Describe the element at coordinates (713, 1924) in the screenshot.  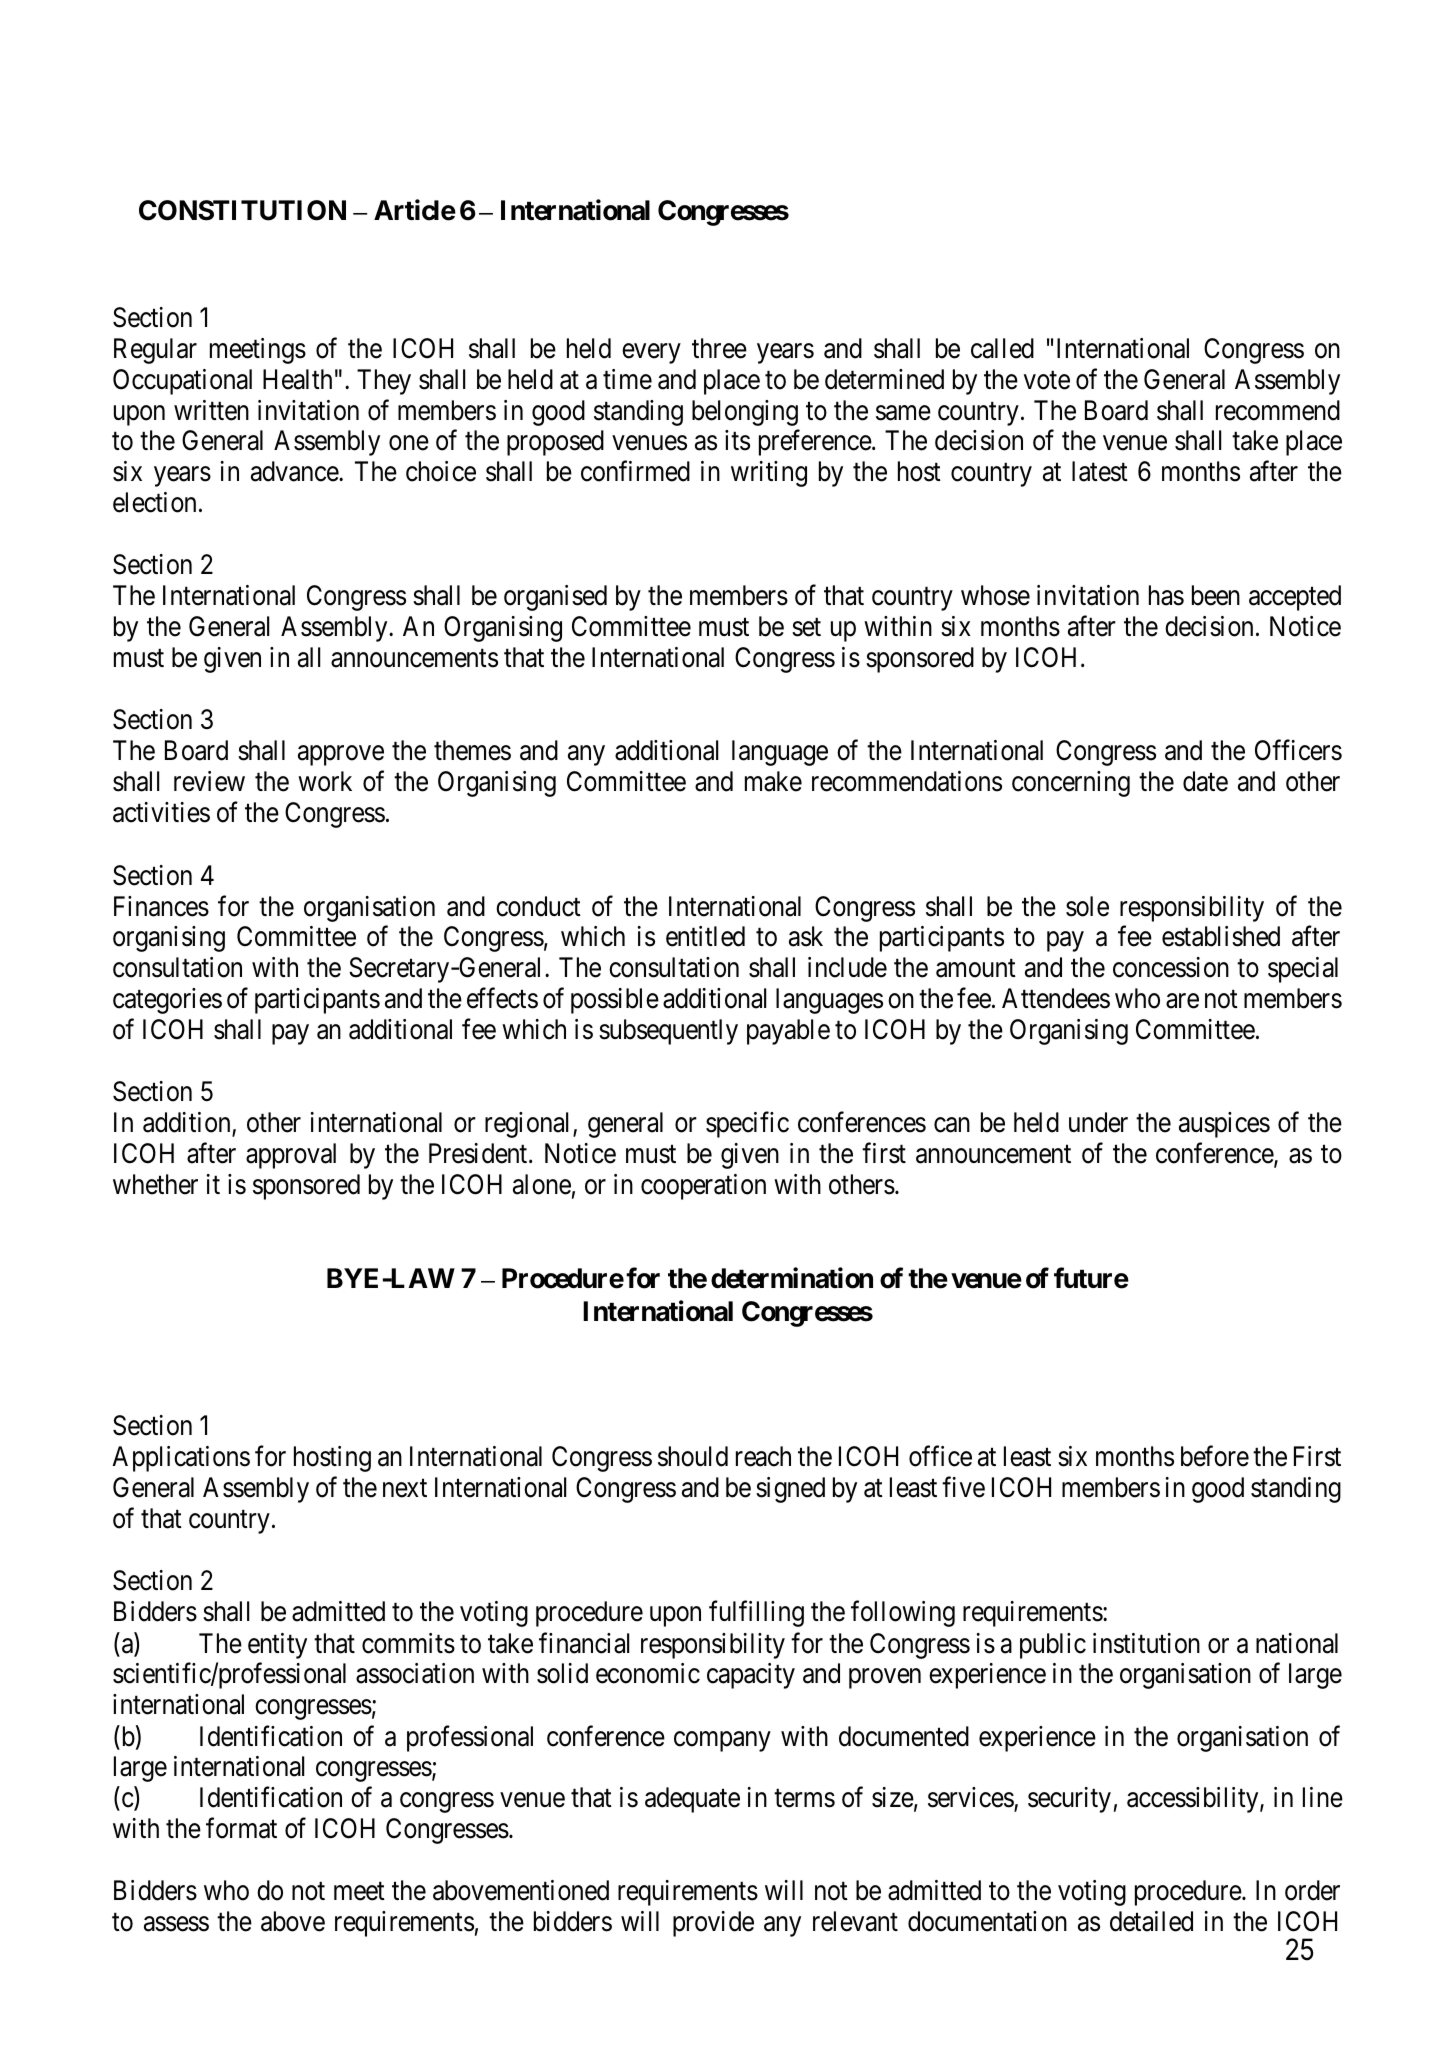
I see `provide` at that location.
